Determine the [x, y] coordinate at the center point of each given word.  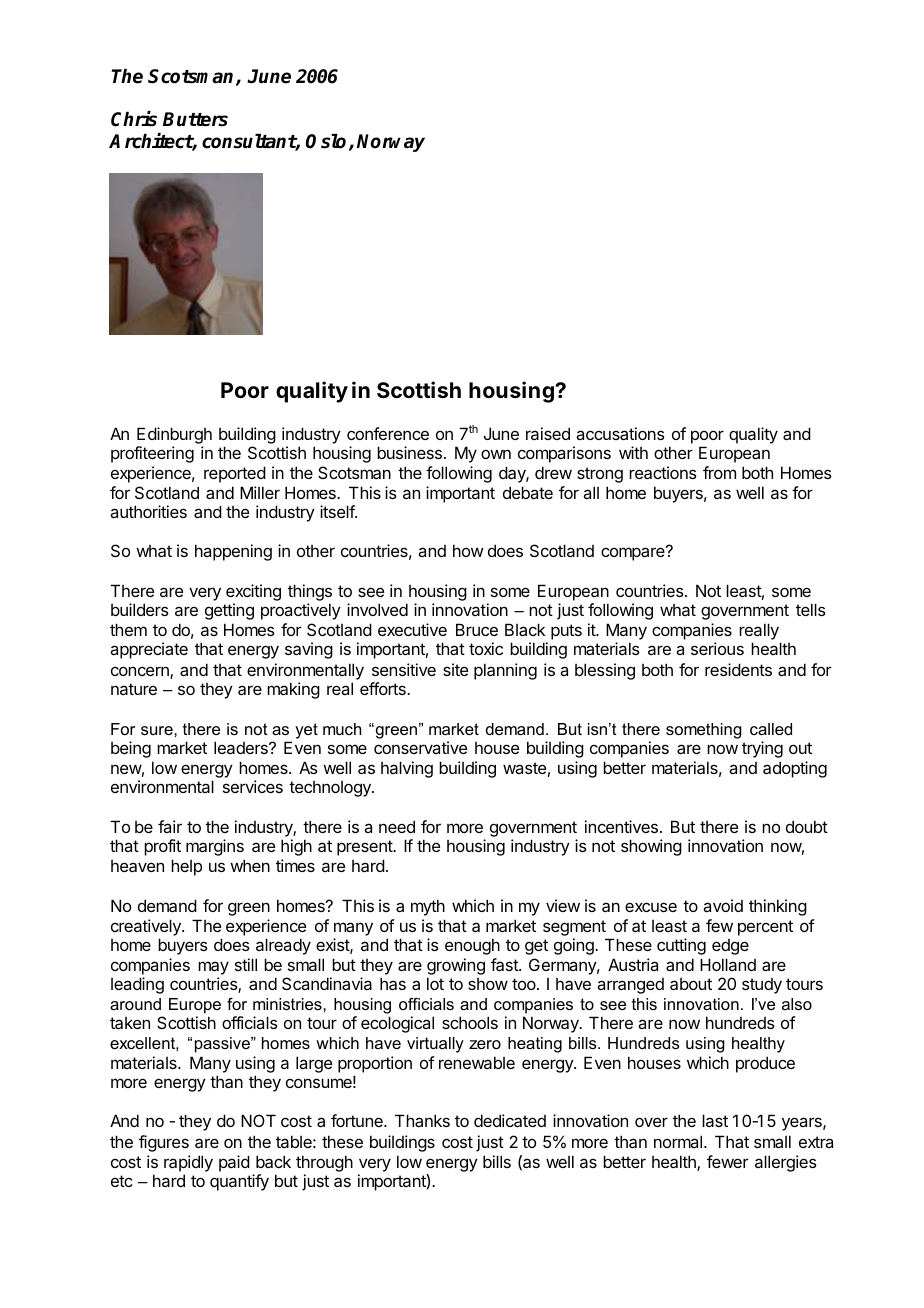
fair [170, 826]
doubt [807, 826]
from [719, 472]
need [397, 826]
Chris [134, 119]
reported [235, 474]
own [496, 454]
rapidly [188, 1163]
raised [548, 433]
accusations [620, 433]
